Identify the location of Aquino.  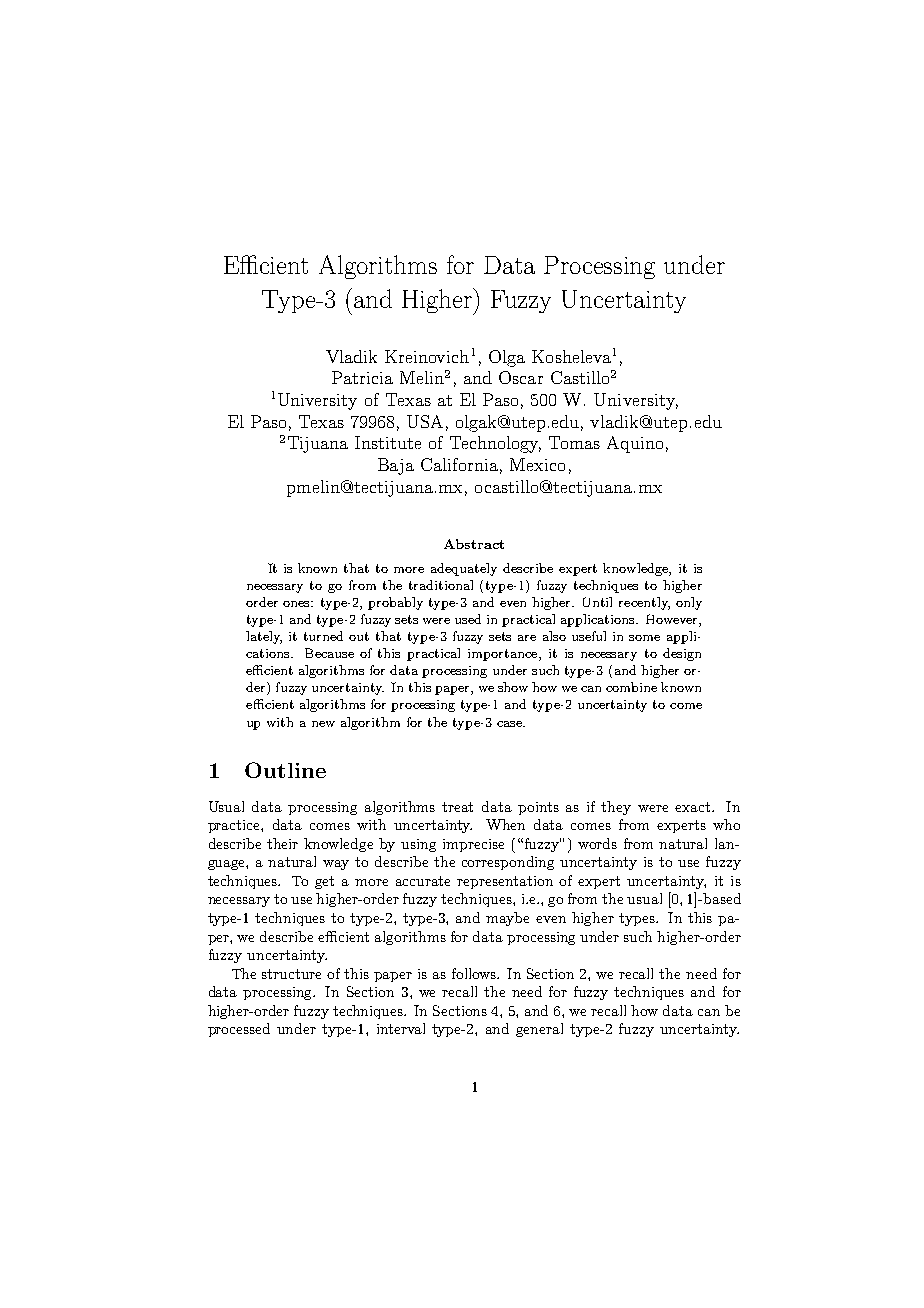
(635, 444).
